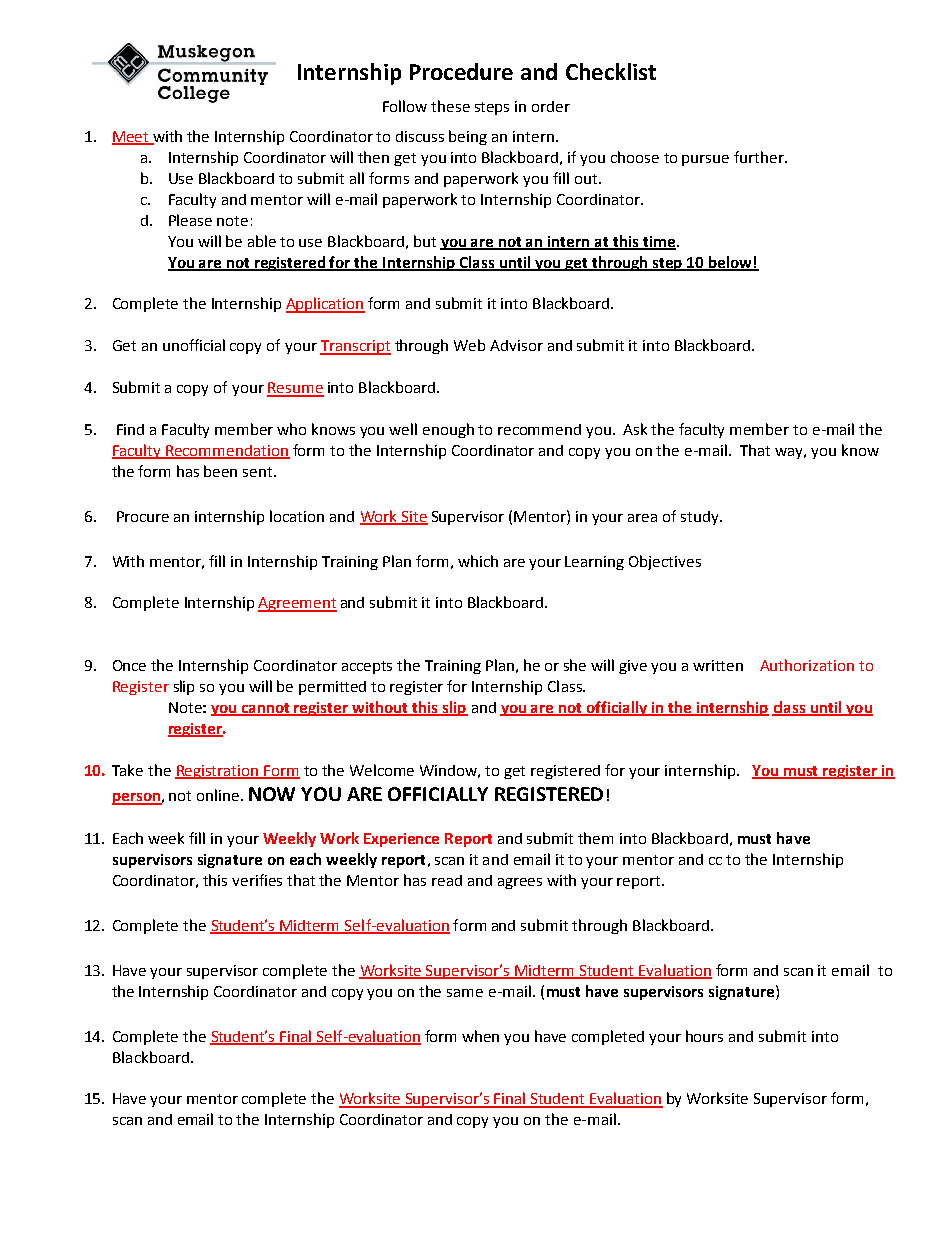 This image has height=1233, width=952. What do you see at coordinates (450, 106) in the image?
I see `these` at bounding box center [450, 106].
